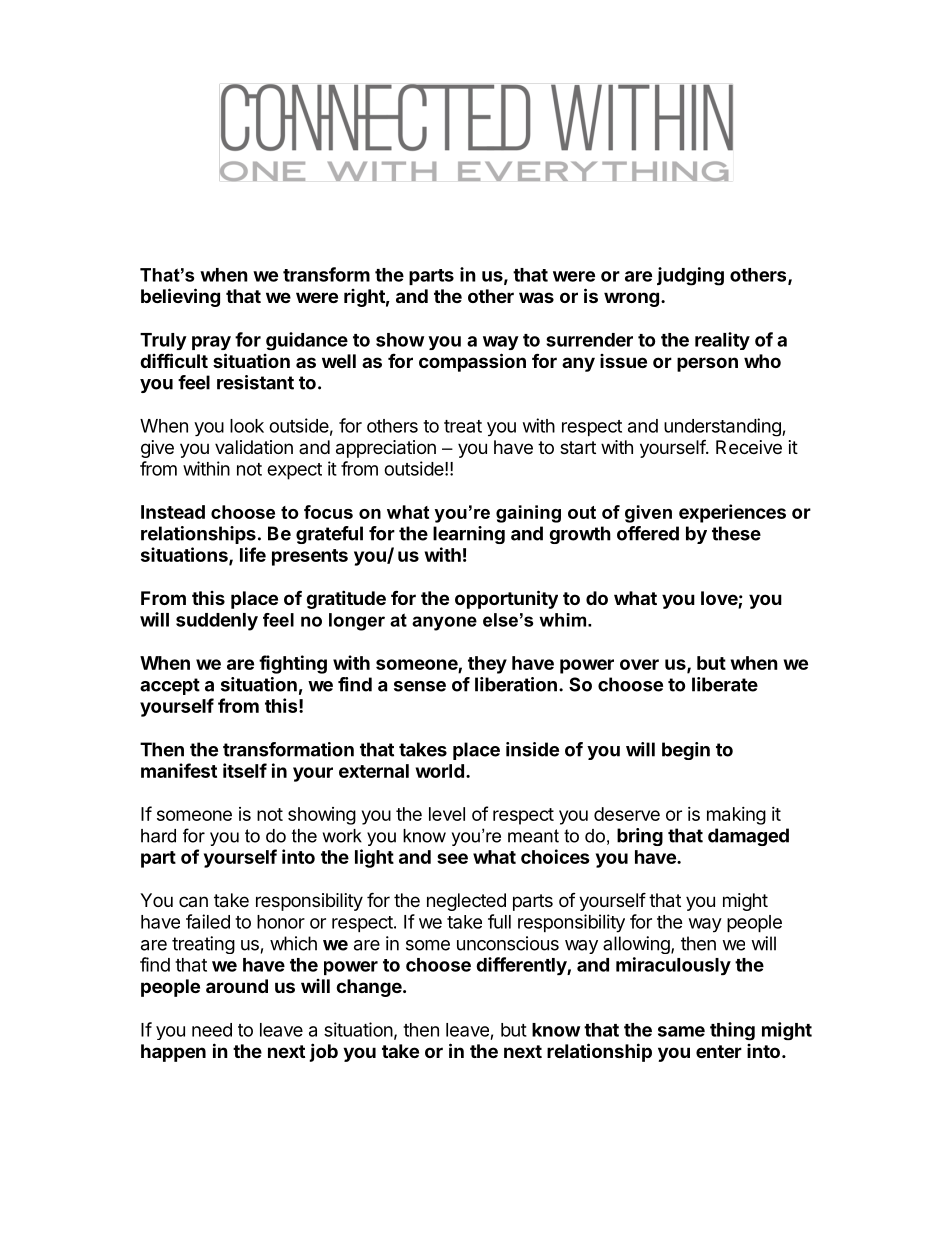  Describe the element at coordinates (369, 988) in the screenshot. I see `change` at that location.
